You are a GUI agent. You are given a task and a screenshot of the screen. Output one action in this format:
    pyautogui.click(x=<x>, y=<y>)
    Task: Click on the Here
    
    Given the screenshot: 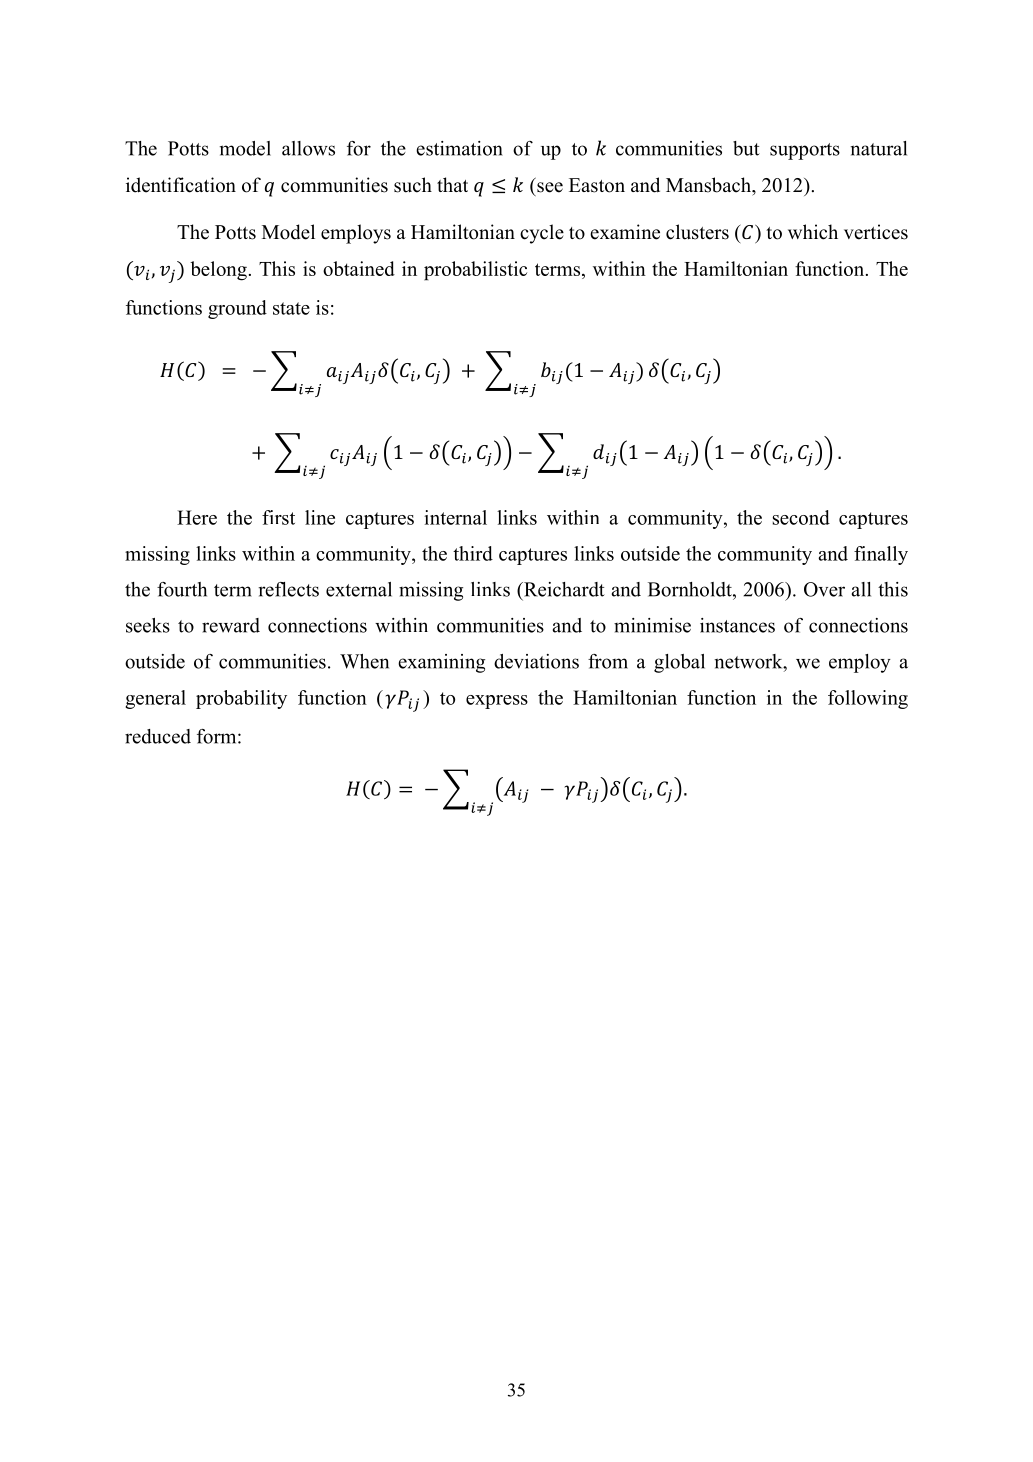 What is the action you would take?
    pyautogui.click(x=197, y=517)
